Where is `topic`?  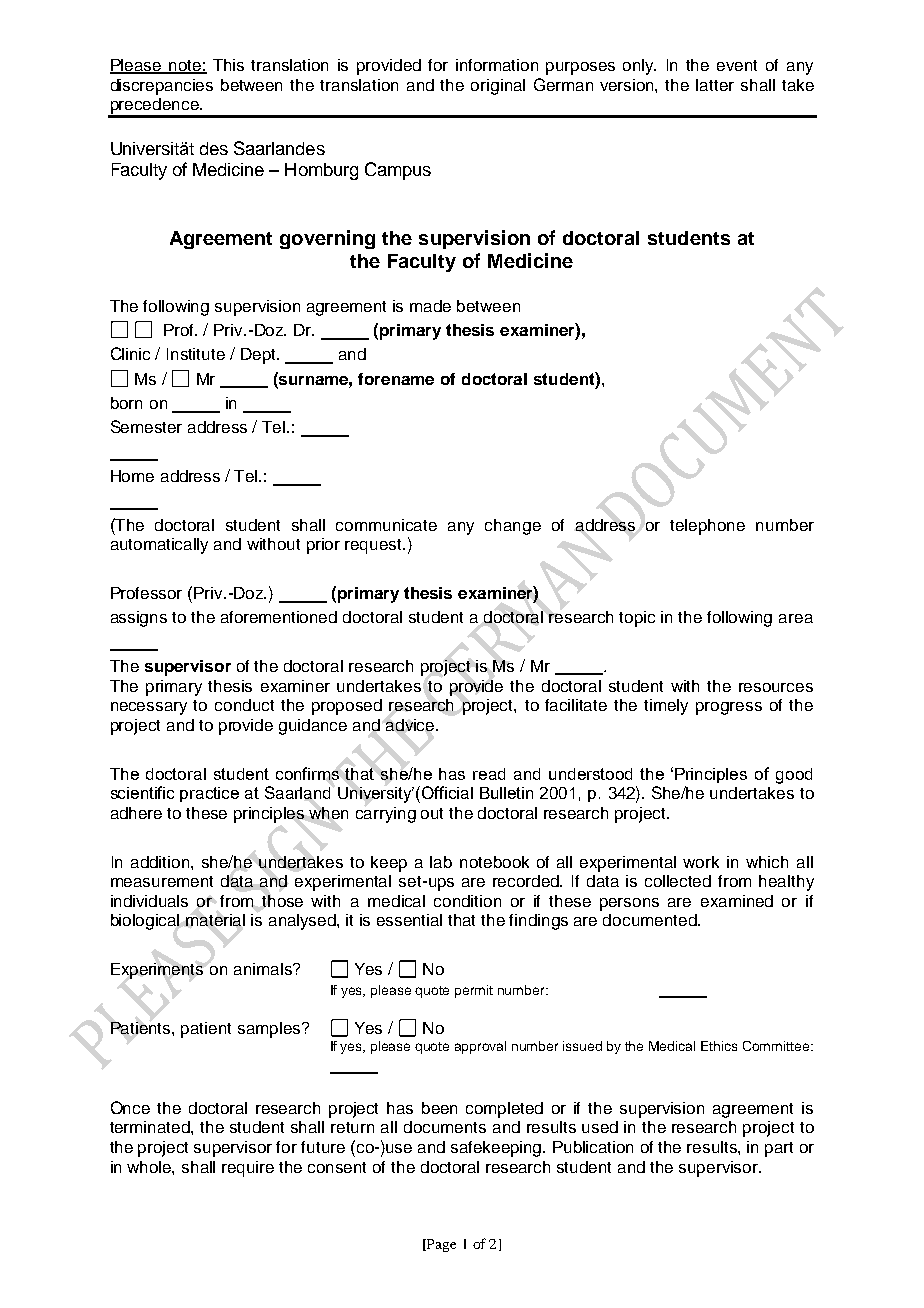 topic is located at coordinates (637, 619).
